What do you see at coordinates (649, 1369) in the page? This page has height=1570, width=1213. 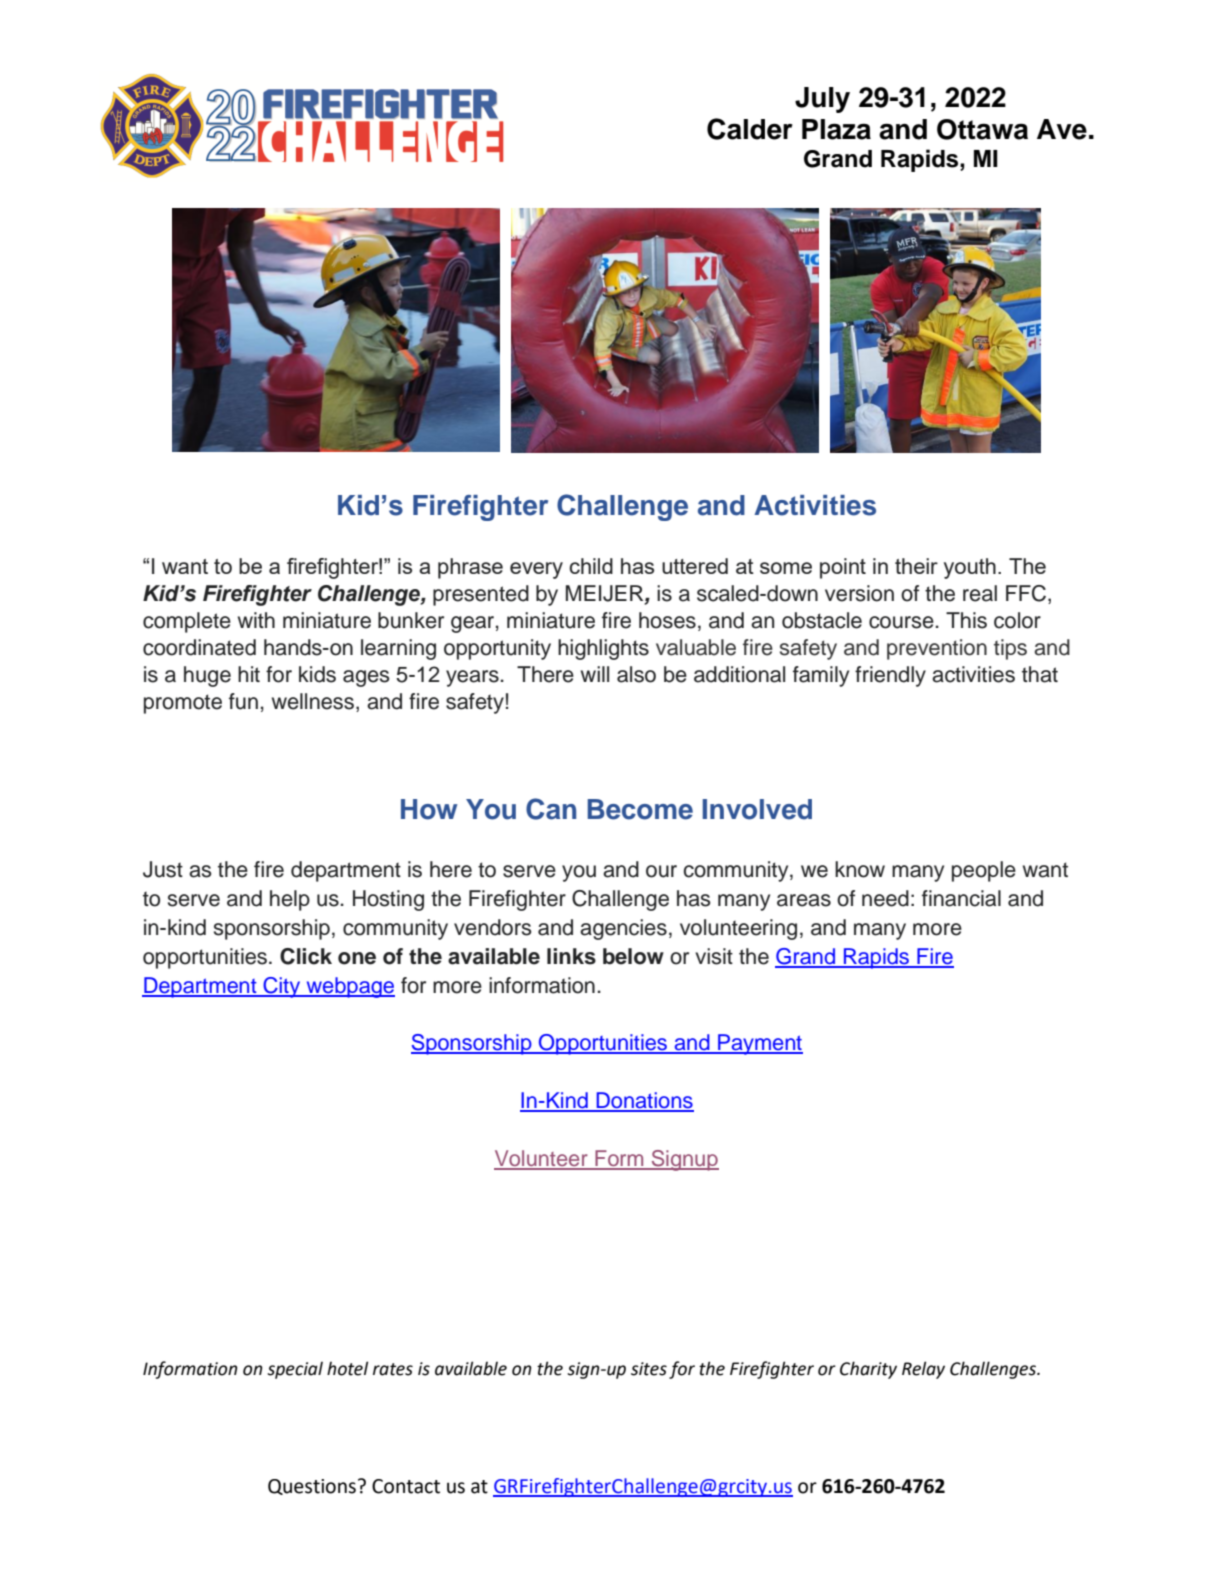 I see `sites` at bounding box center [649, 1369].
